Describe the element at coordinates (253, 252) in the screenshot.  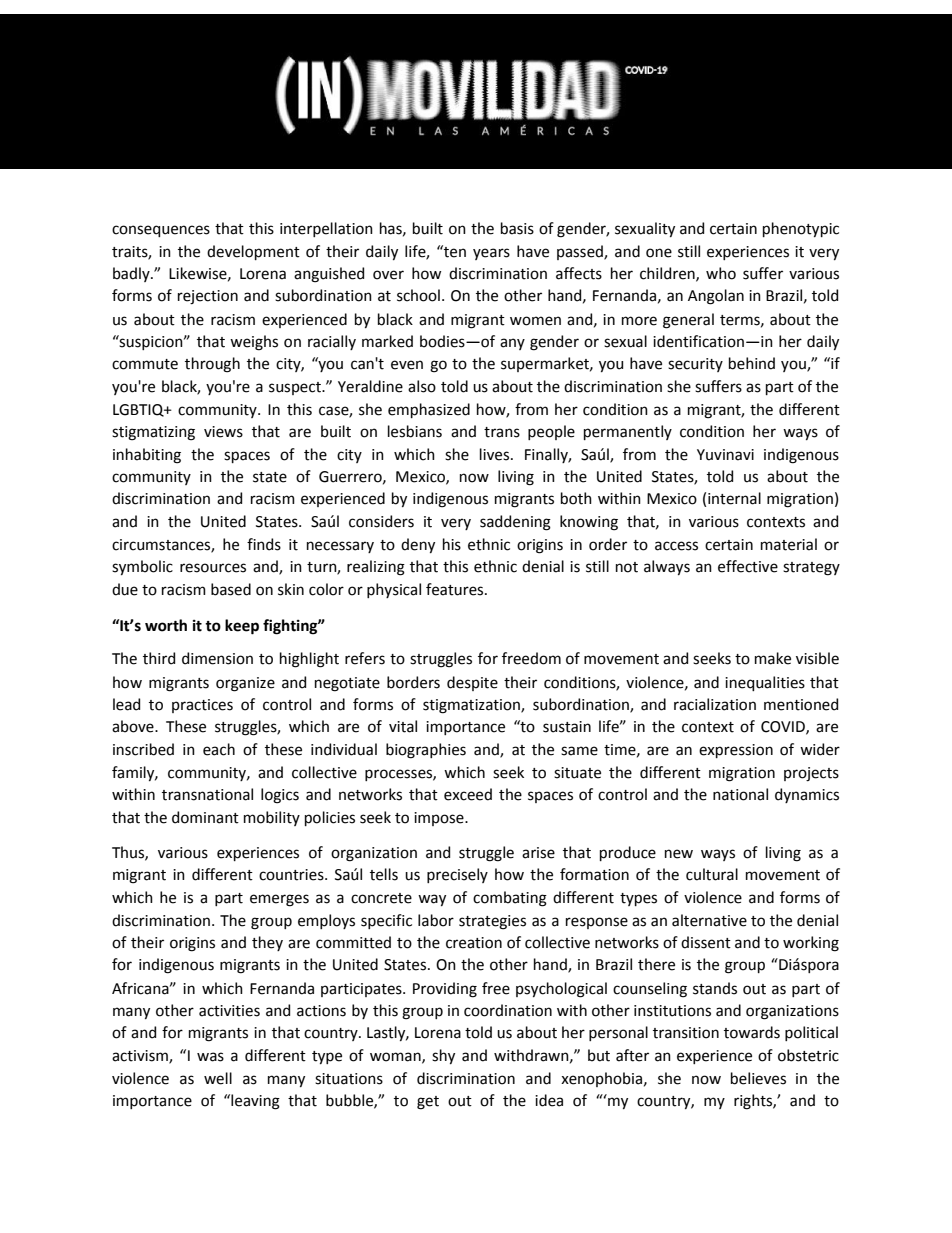
I see `development` at that location.
